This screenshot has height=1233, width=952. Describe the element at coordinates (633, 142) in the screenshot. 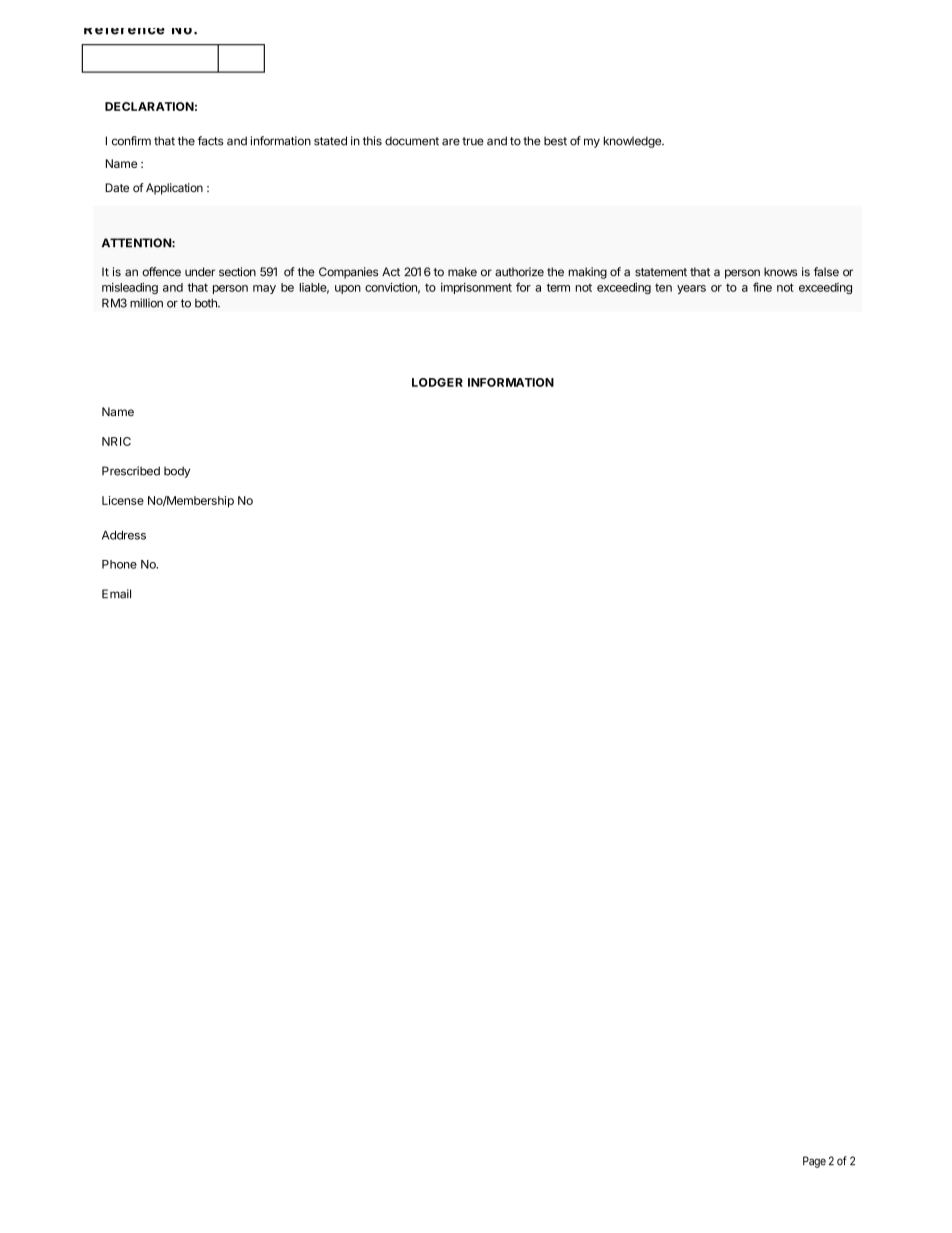

I see `knowledge` at that location.
